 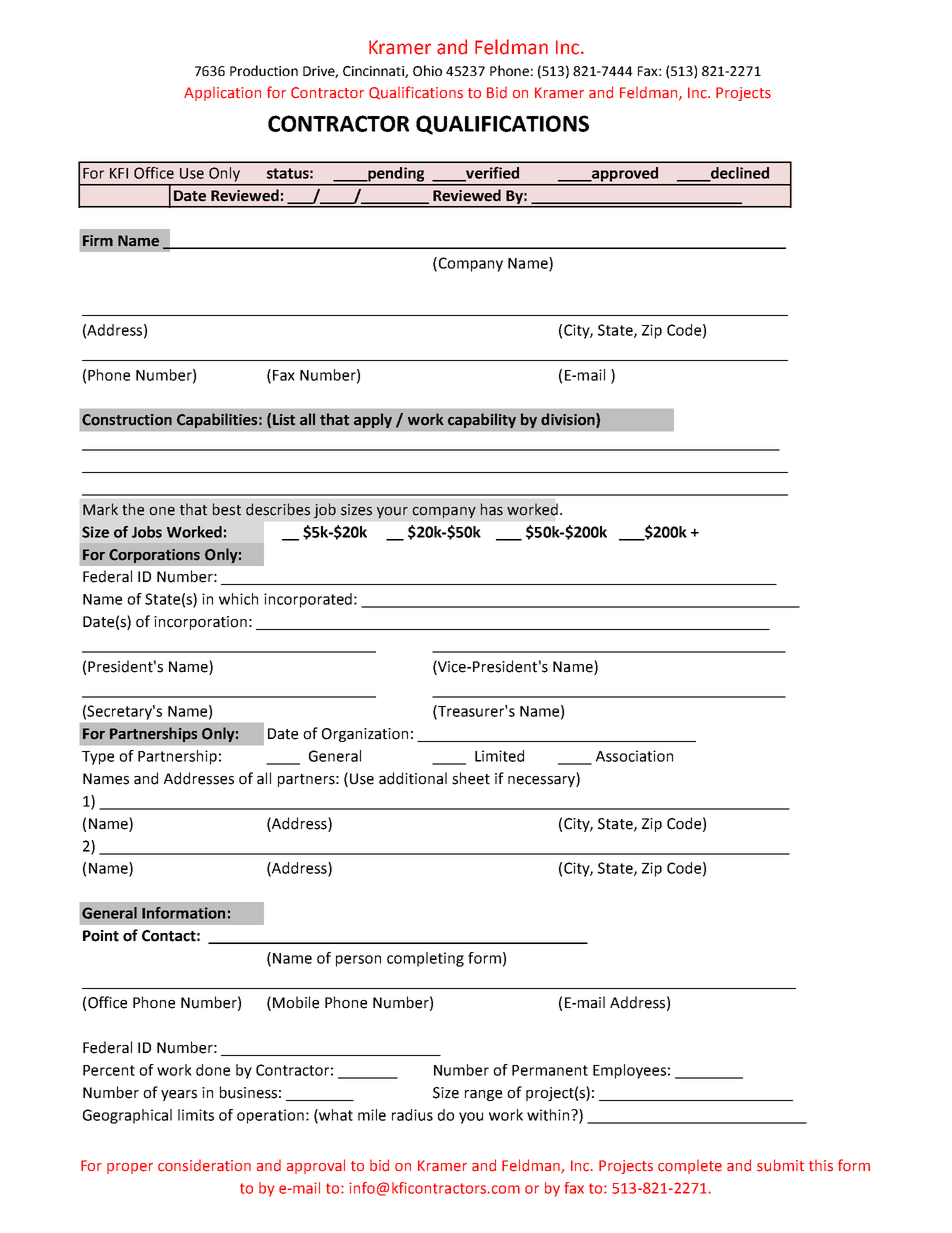 I want to click on Ohio, so click(x=427, y=70).
